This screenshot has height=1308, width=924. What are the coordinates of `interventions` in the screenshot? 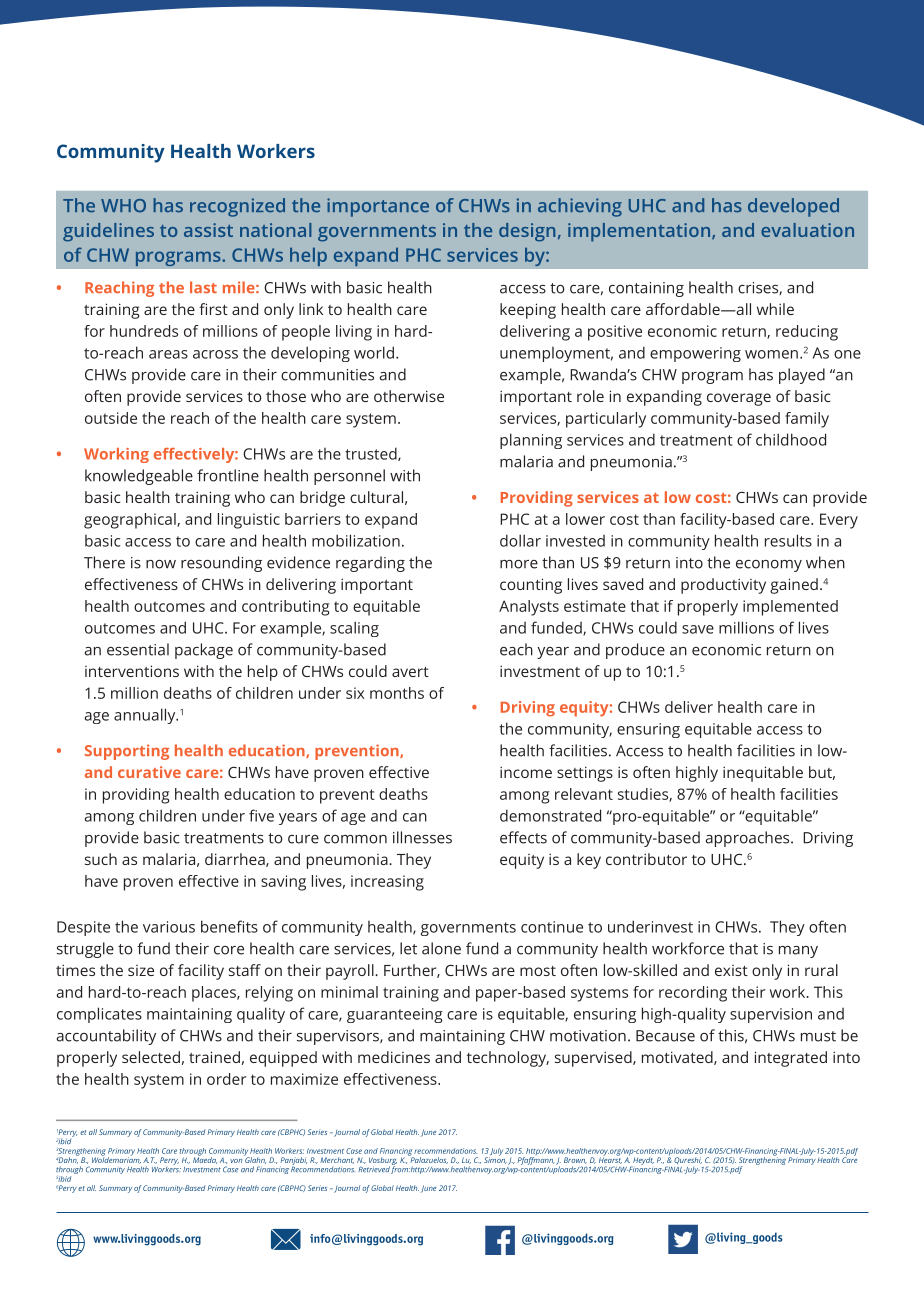 It's located at (132, 671).
